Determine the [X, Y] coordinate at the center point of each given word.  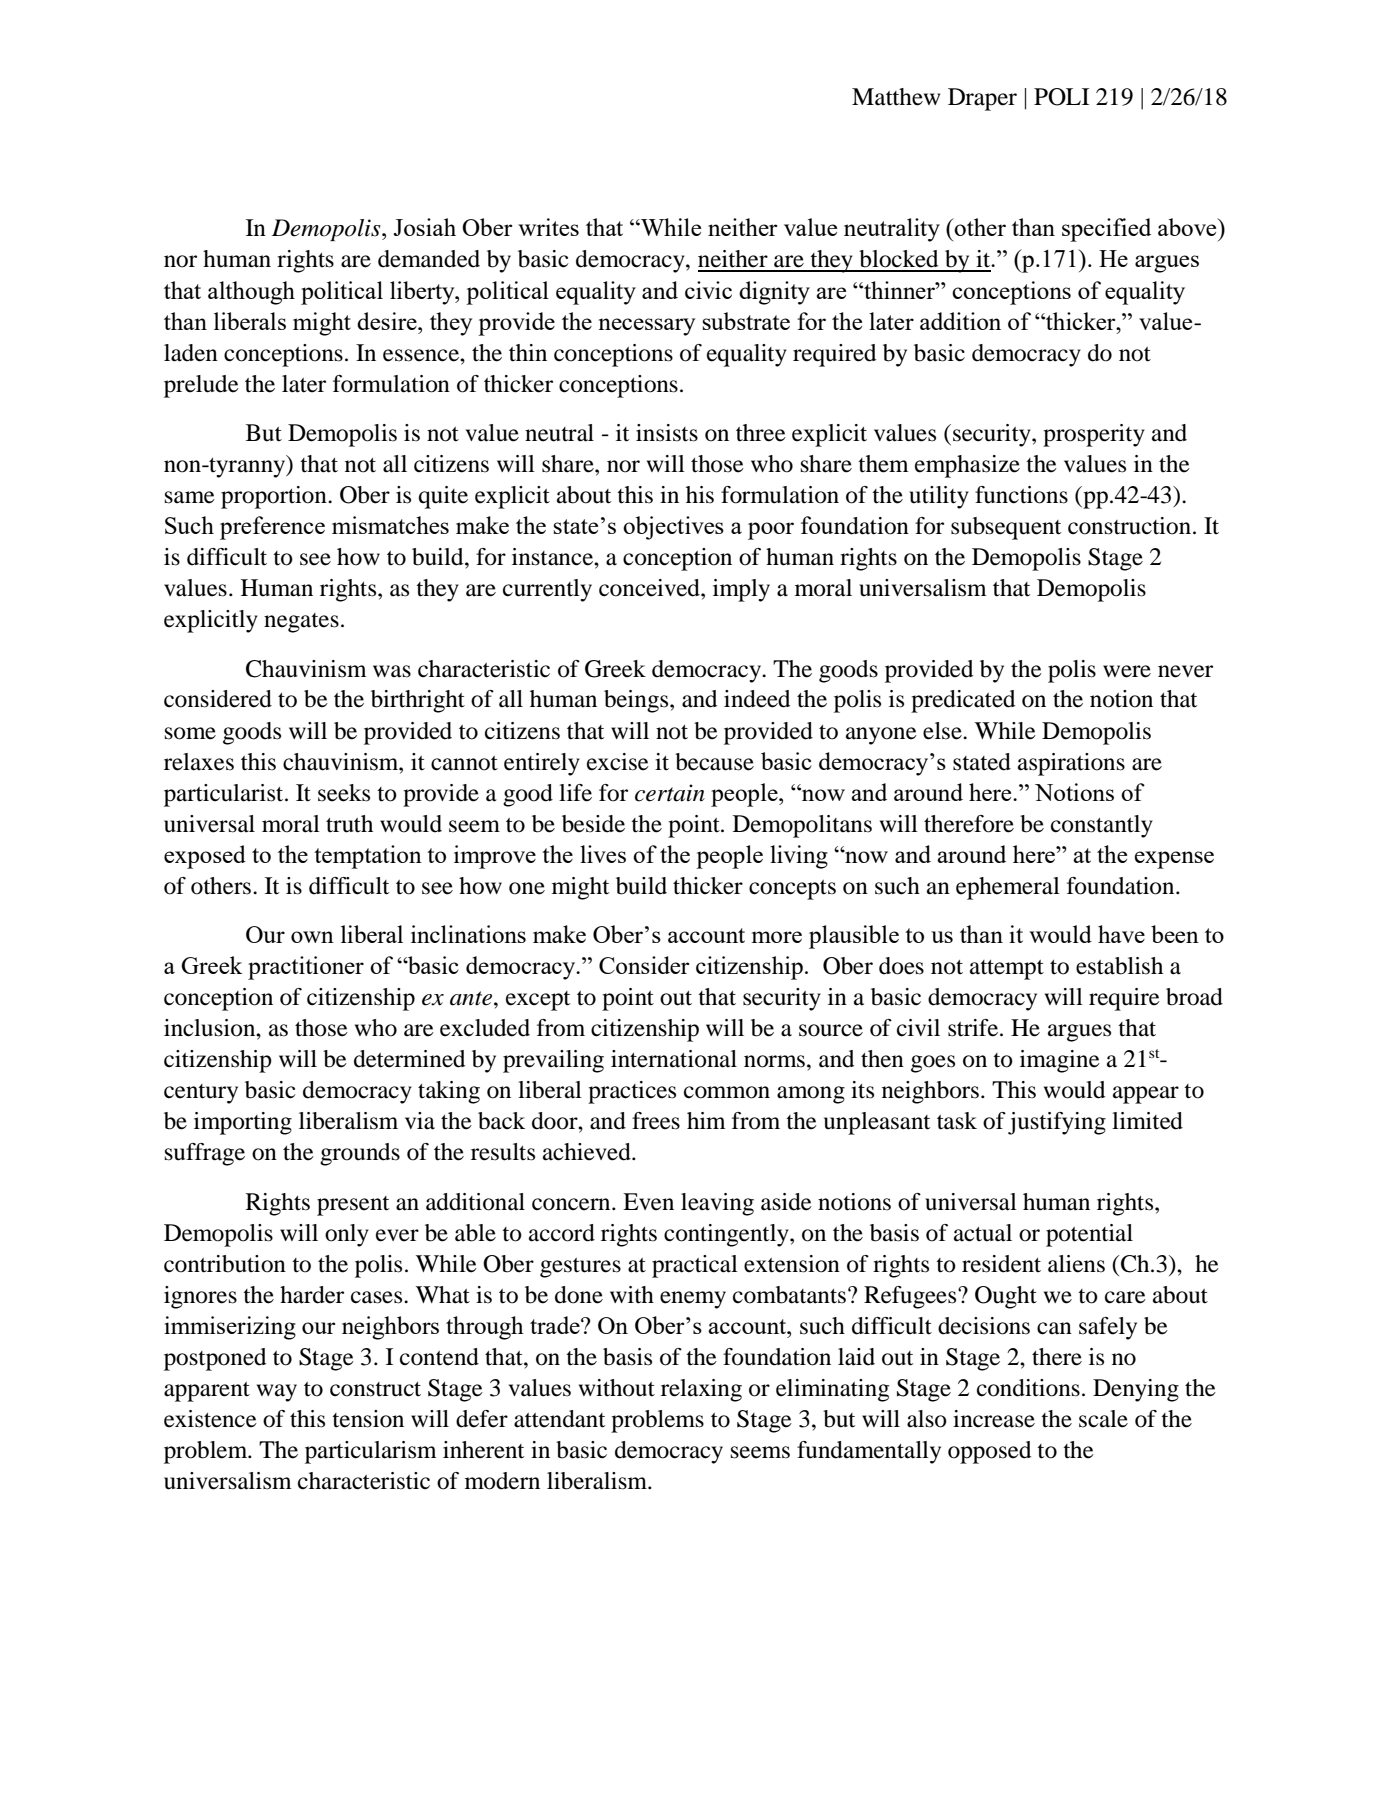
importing [243, 1123]
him [706, 1120]
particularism [371, 1452]
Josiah [424, 227]
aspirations [1071, 764]
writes [548, 227]
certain [670, 793]
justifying [1057, 1123]
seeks [344, 793]
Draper [982, 99]
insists [667, 433]
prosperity [1094, 435]
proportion [275, 497]
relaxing [701, 1390]
